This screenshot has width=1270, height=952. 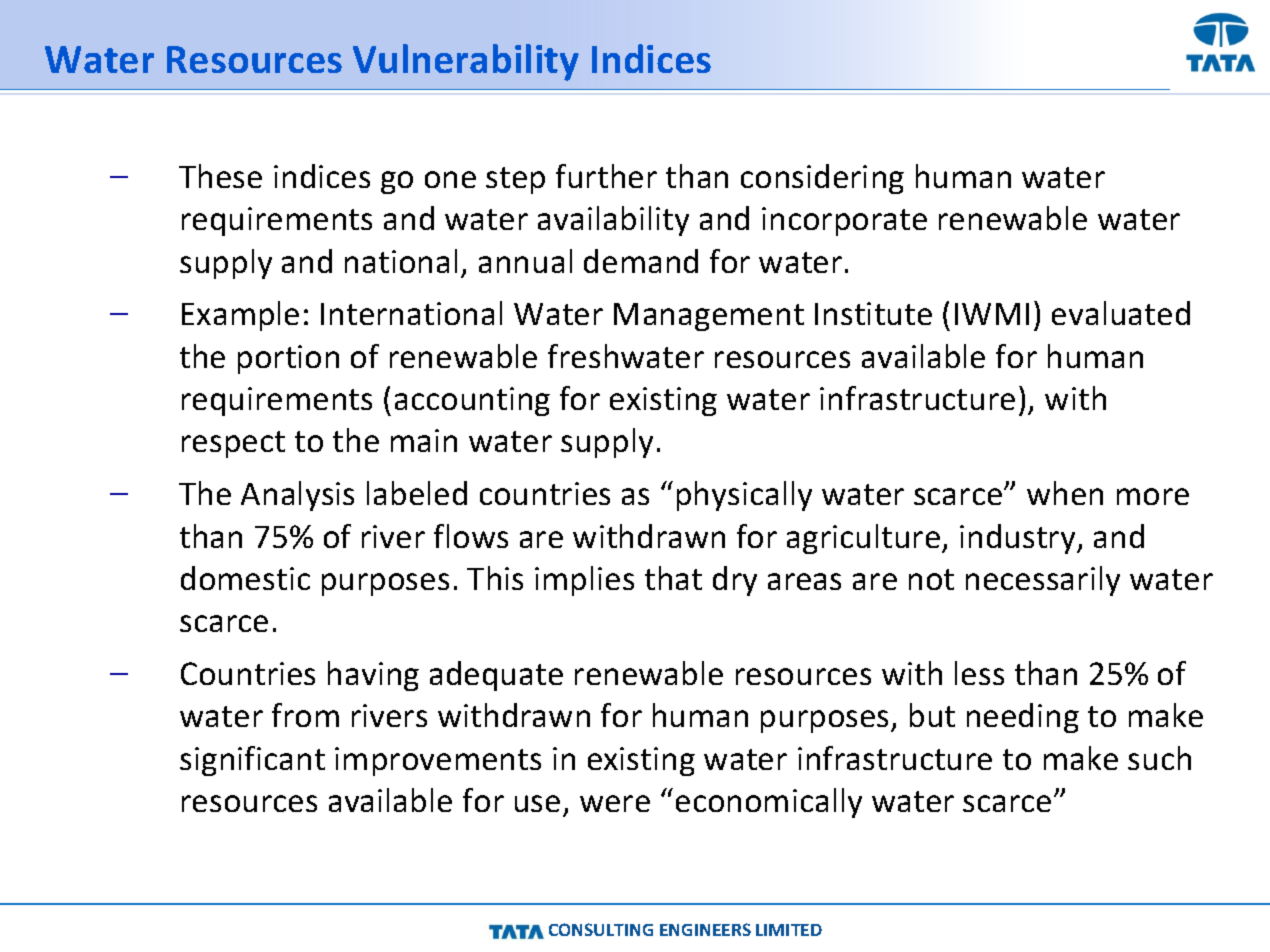 I want to click on CONSULTING, so click(x=601, y=929).
